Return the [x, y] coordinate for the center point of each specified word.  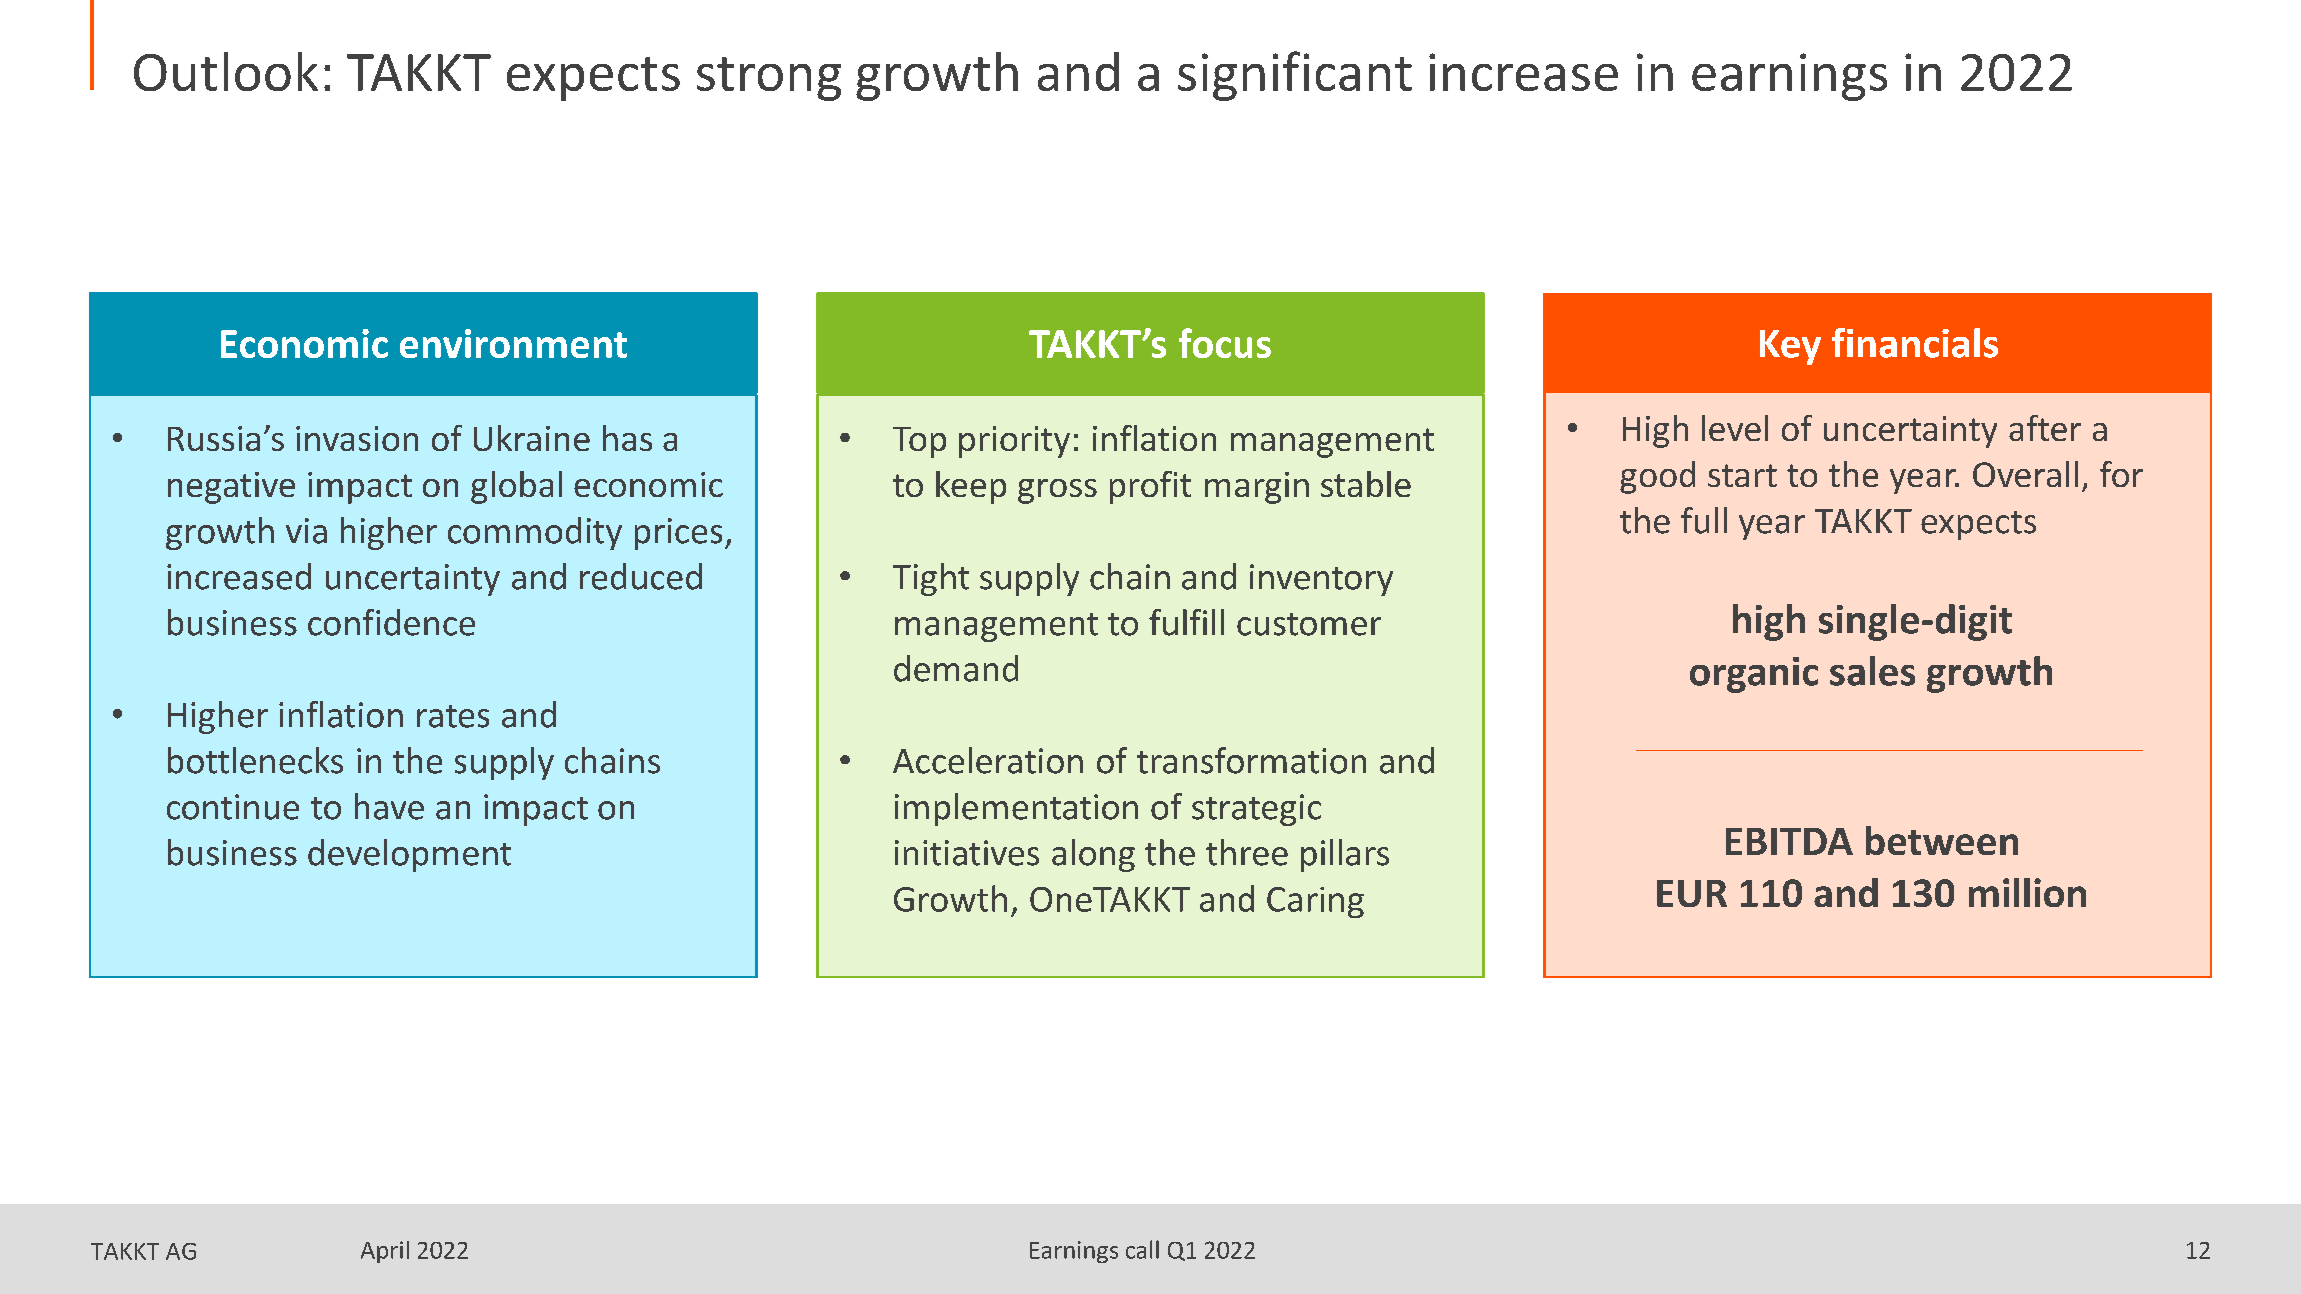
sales [1872, 671]
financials [1915, 343]
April [385, 1252]
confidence [391, 622]
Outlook [226, 71]
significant [1295, 76]
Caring [1315, 902]
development [409, 855]
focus [1225, 343]
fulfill [1186, 622]
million [2027, 892]
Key [1790, 347]
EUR [1692, 893]
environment [513, 343]
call [1142, 1249]
